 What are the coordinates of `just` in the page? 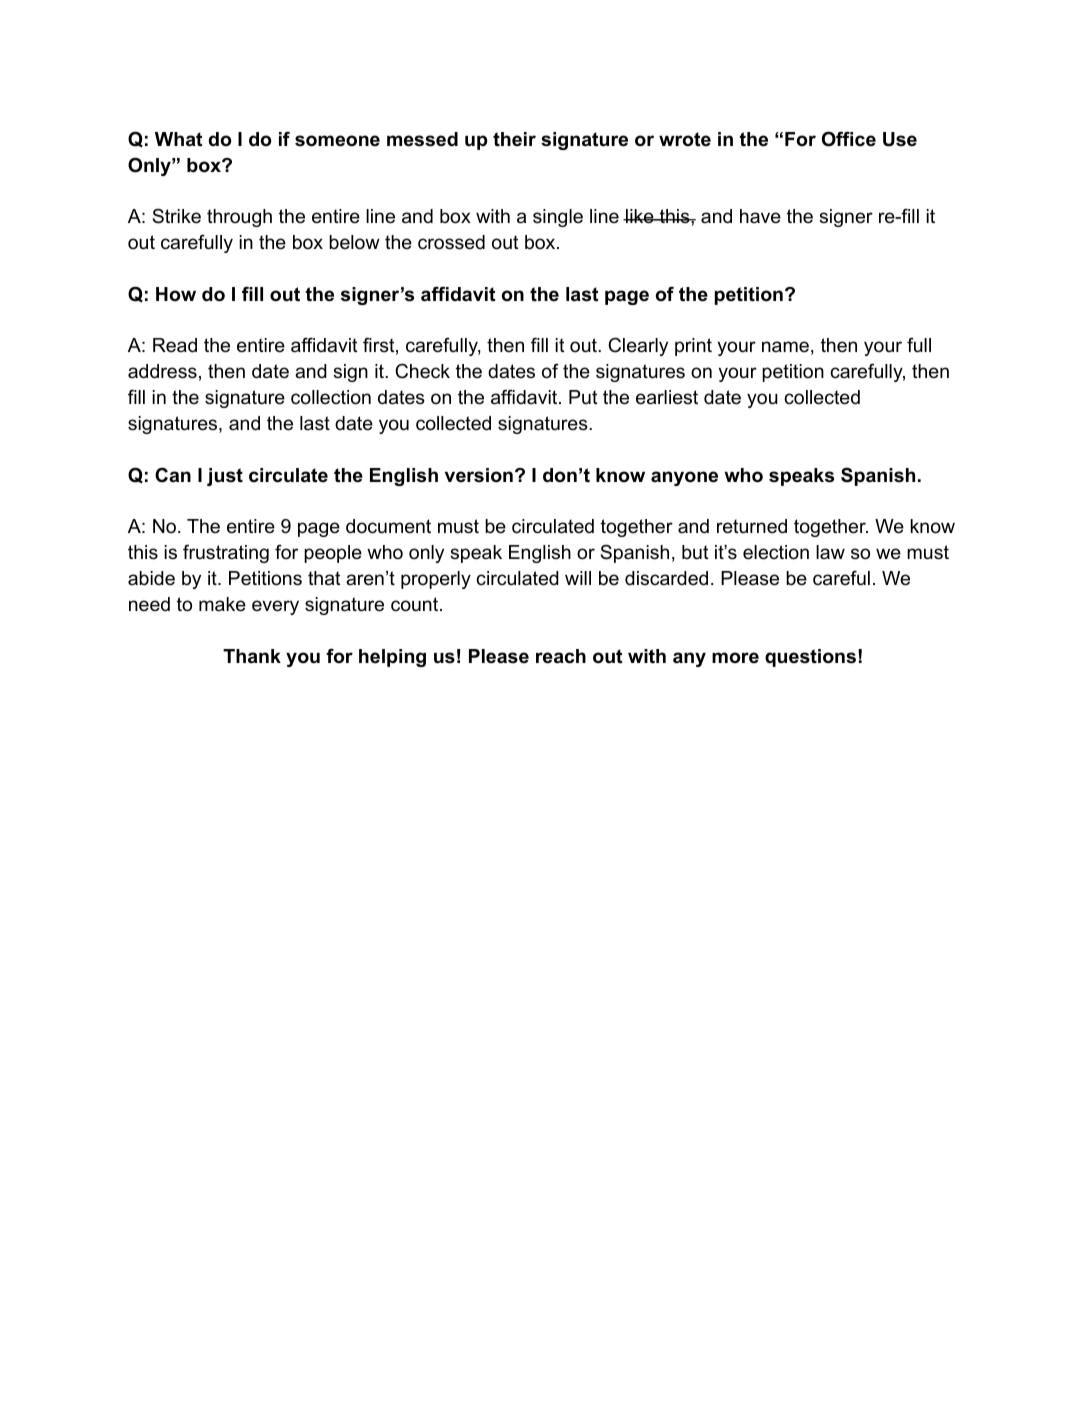 It's located at (225, 477).
